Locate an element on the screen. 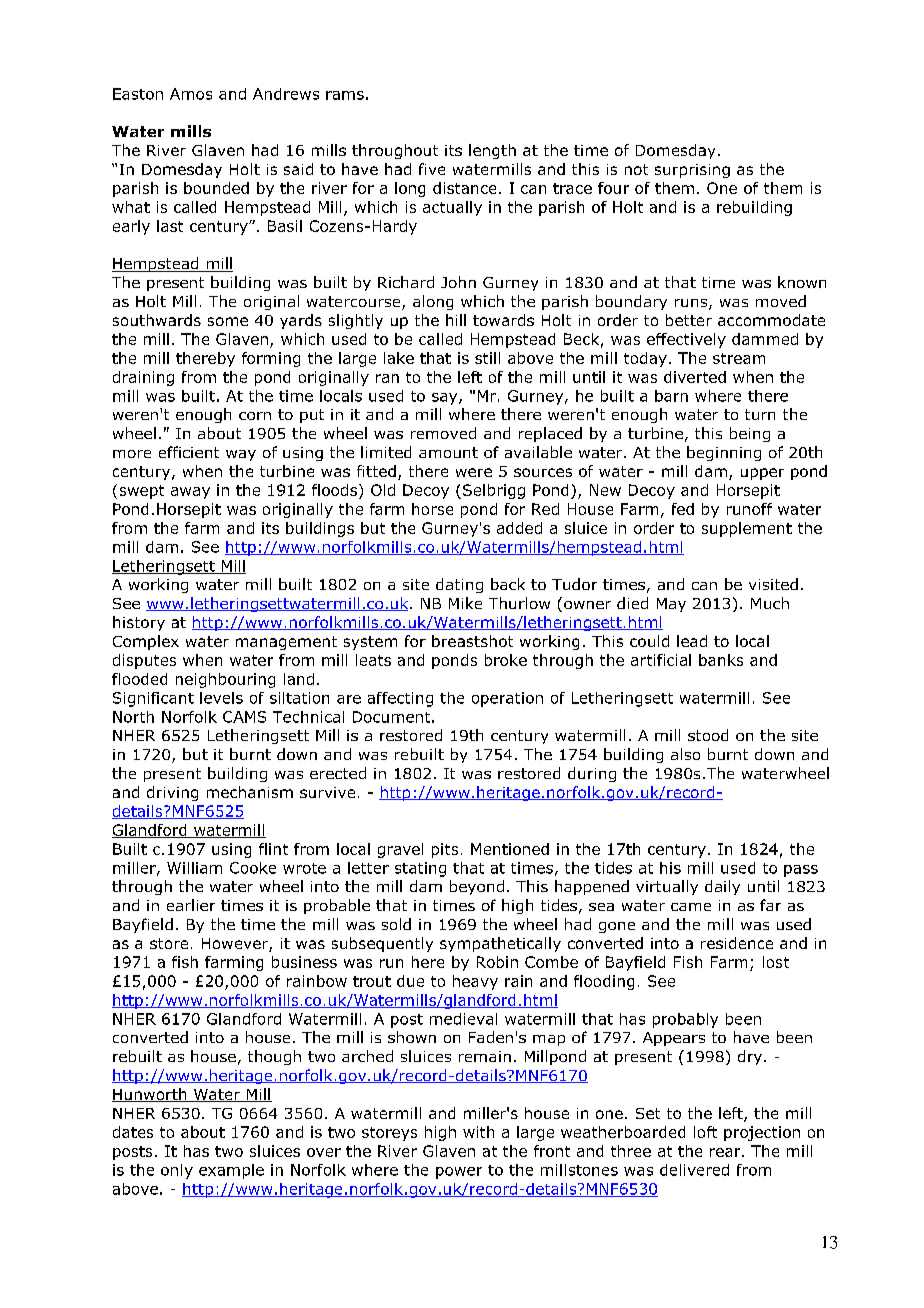 The width and height of the screenshot is (924, 1308). example is located at coordinates (231, 1171).
